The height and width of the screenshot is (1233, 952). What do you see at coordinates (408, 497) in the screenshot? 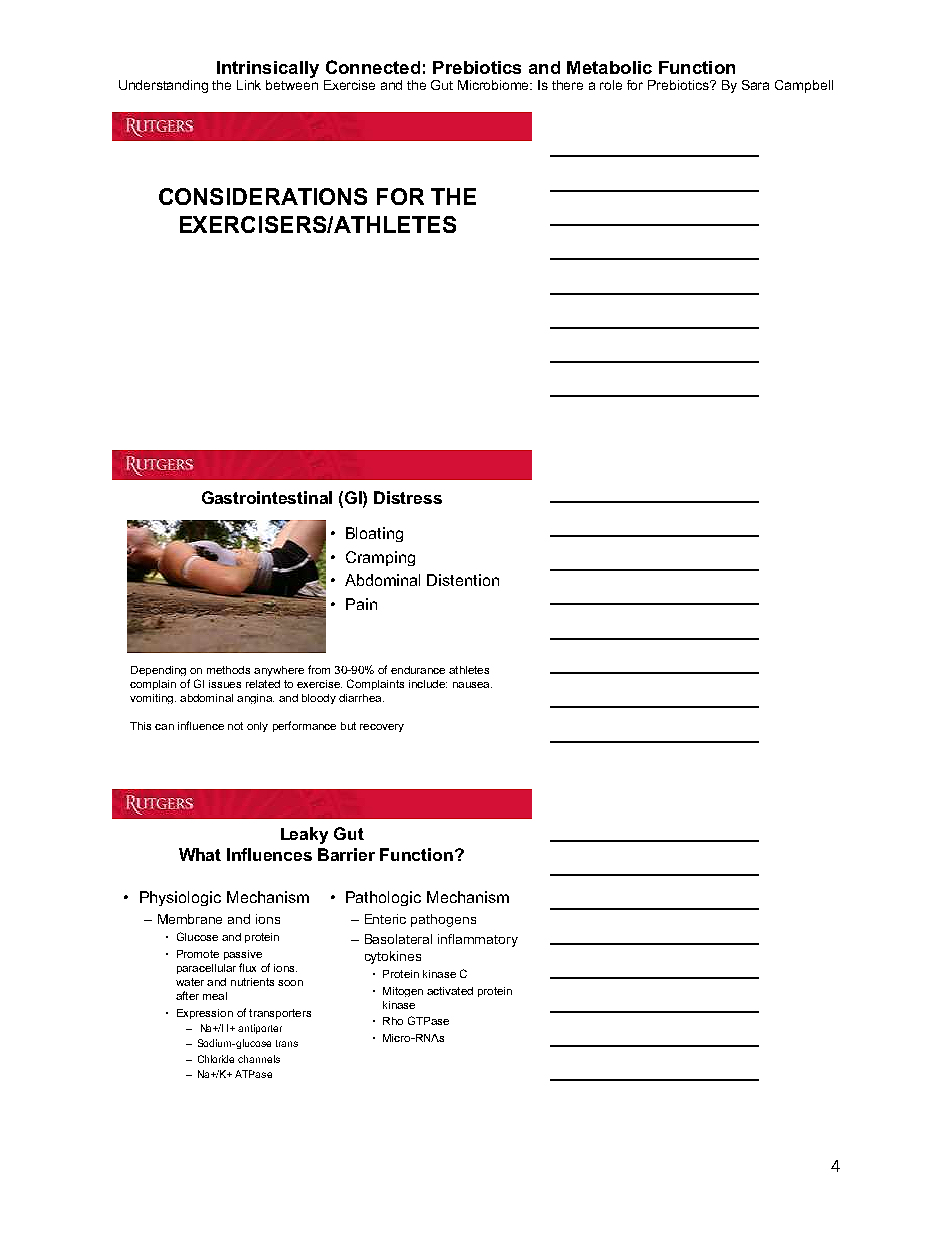
I see `Distress` at bounding box center [408, 497].
